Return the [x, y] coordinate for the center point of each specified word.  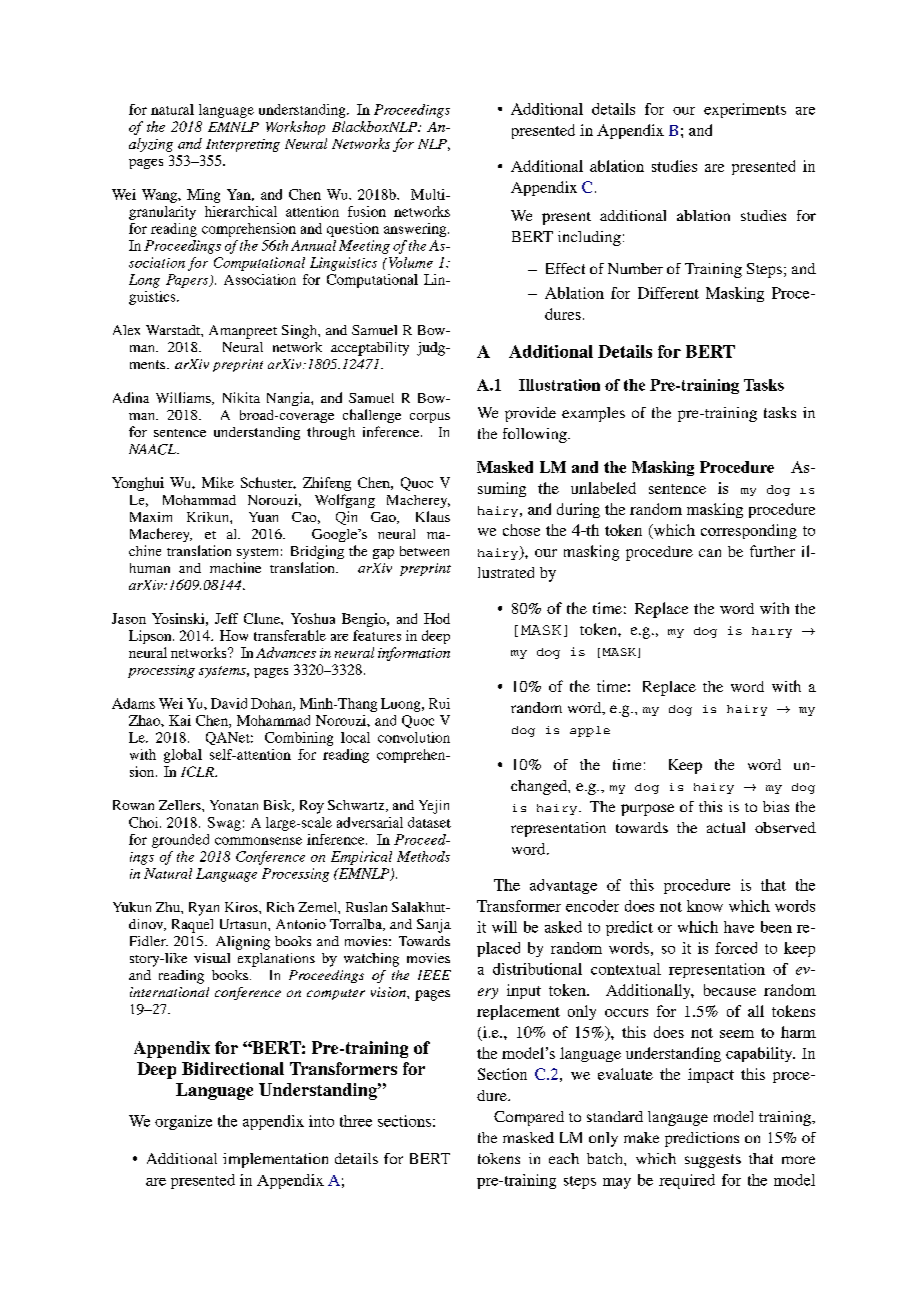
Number [635, 268]
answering [416, 230]
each [564, 1158]
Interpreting [243, 145]
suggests [713, 1161]
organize [183, 1122]
